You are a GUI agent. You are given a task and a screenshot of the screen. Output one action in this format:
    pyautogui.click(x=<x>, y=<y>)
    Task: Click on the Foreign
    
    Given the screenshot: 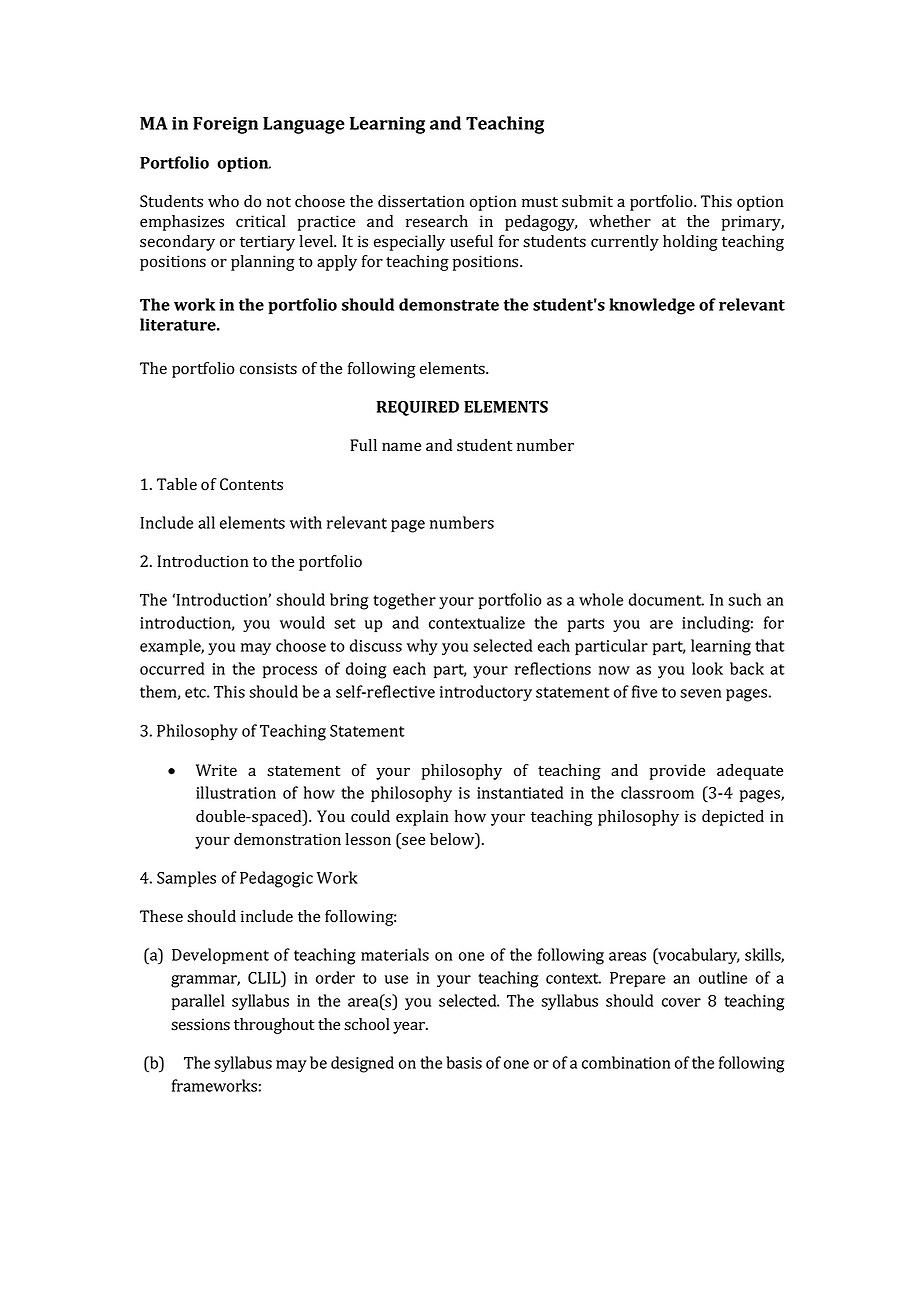 What is the action you would take?
    pyautogui.click(x=225, y=125)
